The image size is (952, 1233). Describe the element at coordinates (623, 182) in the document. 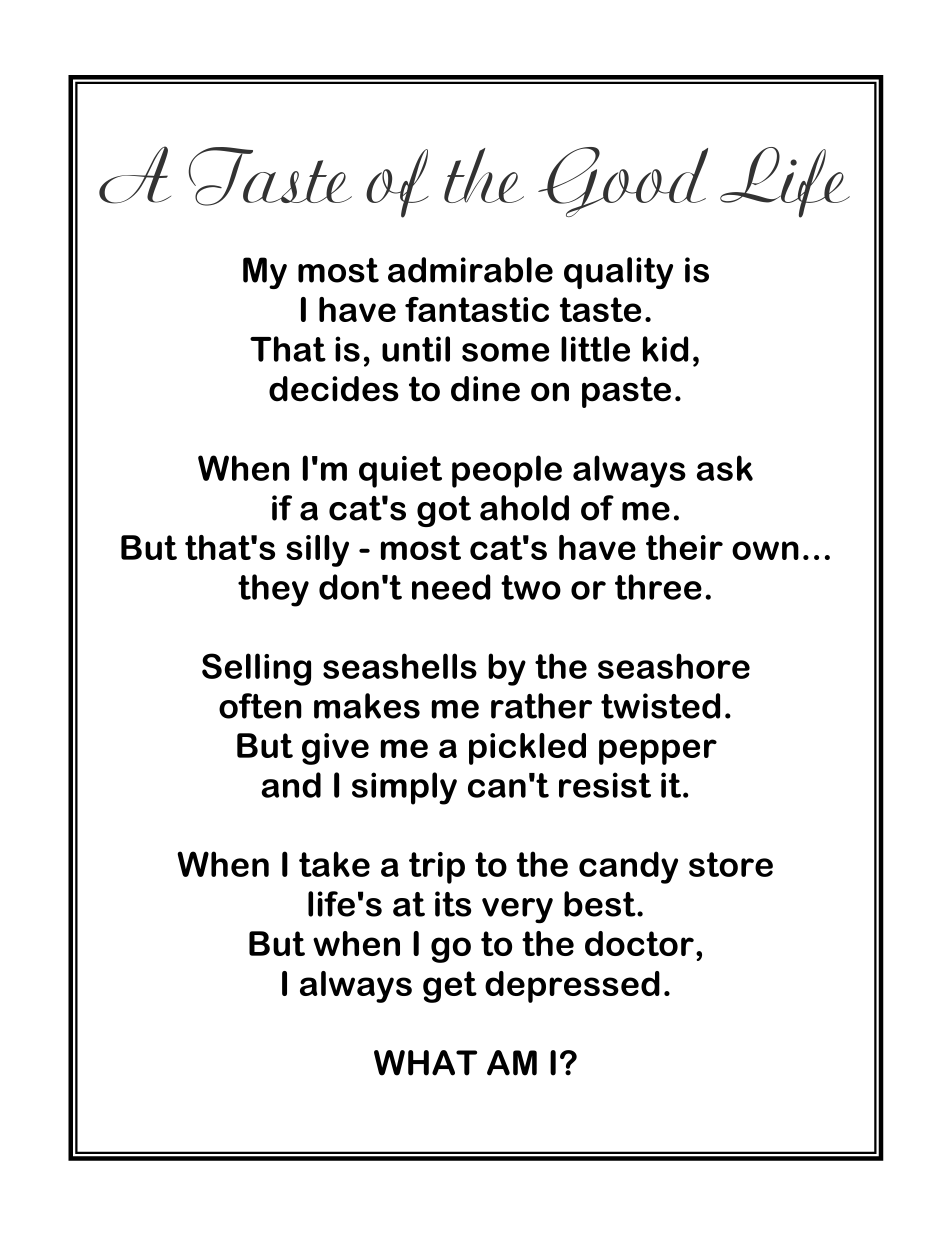

I see `Good` at that location.
